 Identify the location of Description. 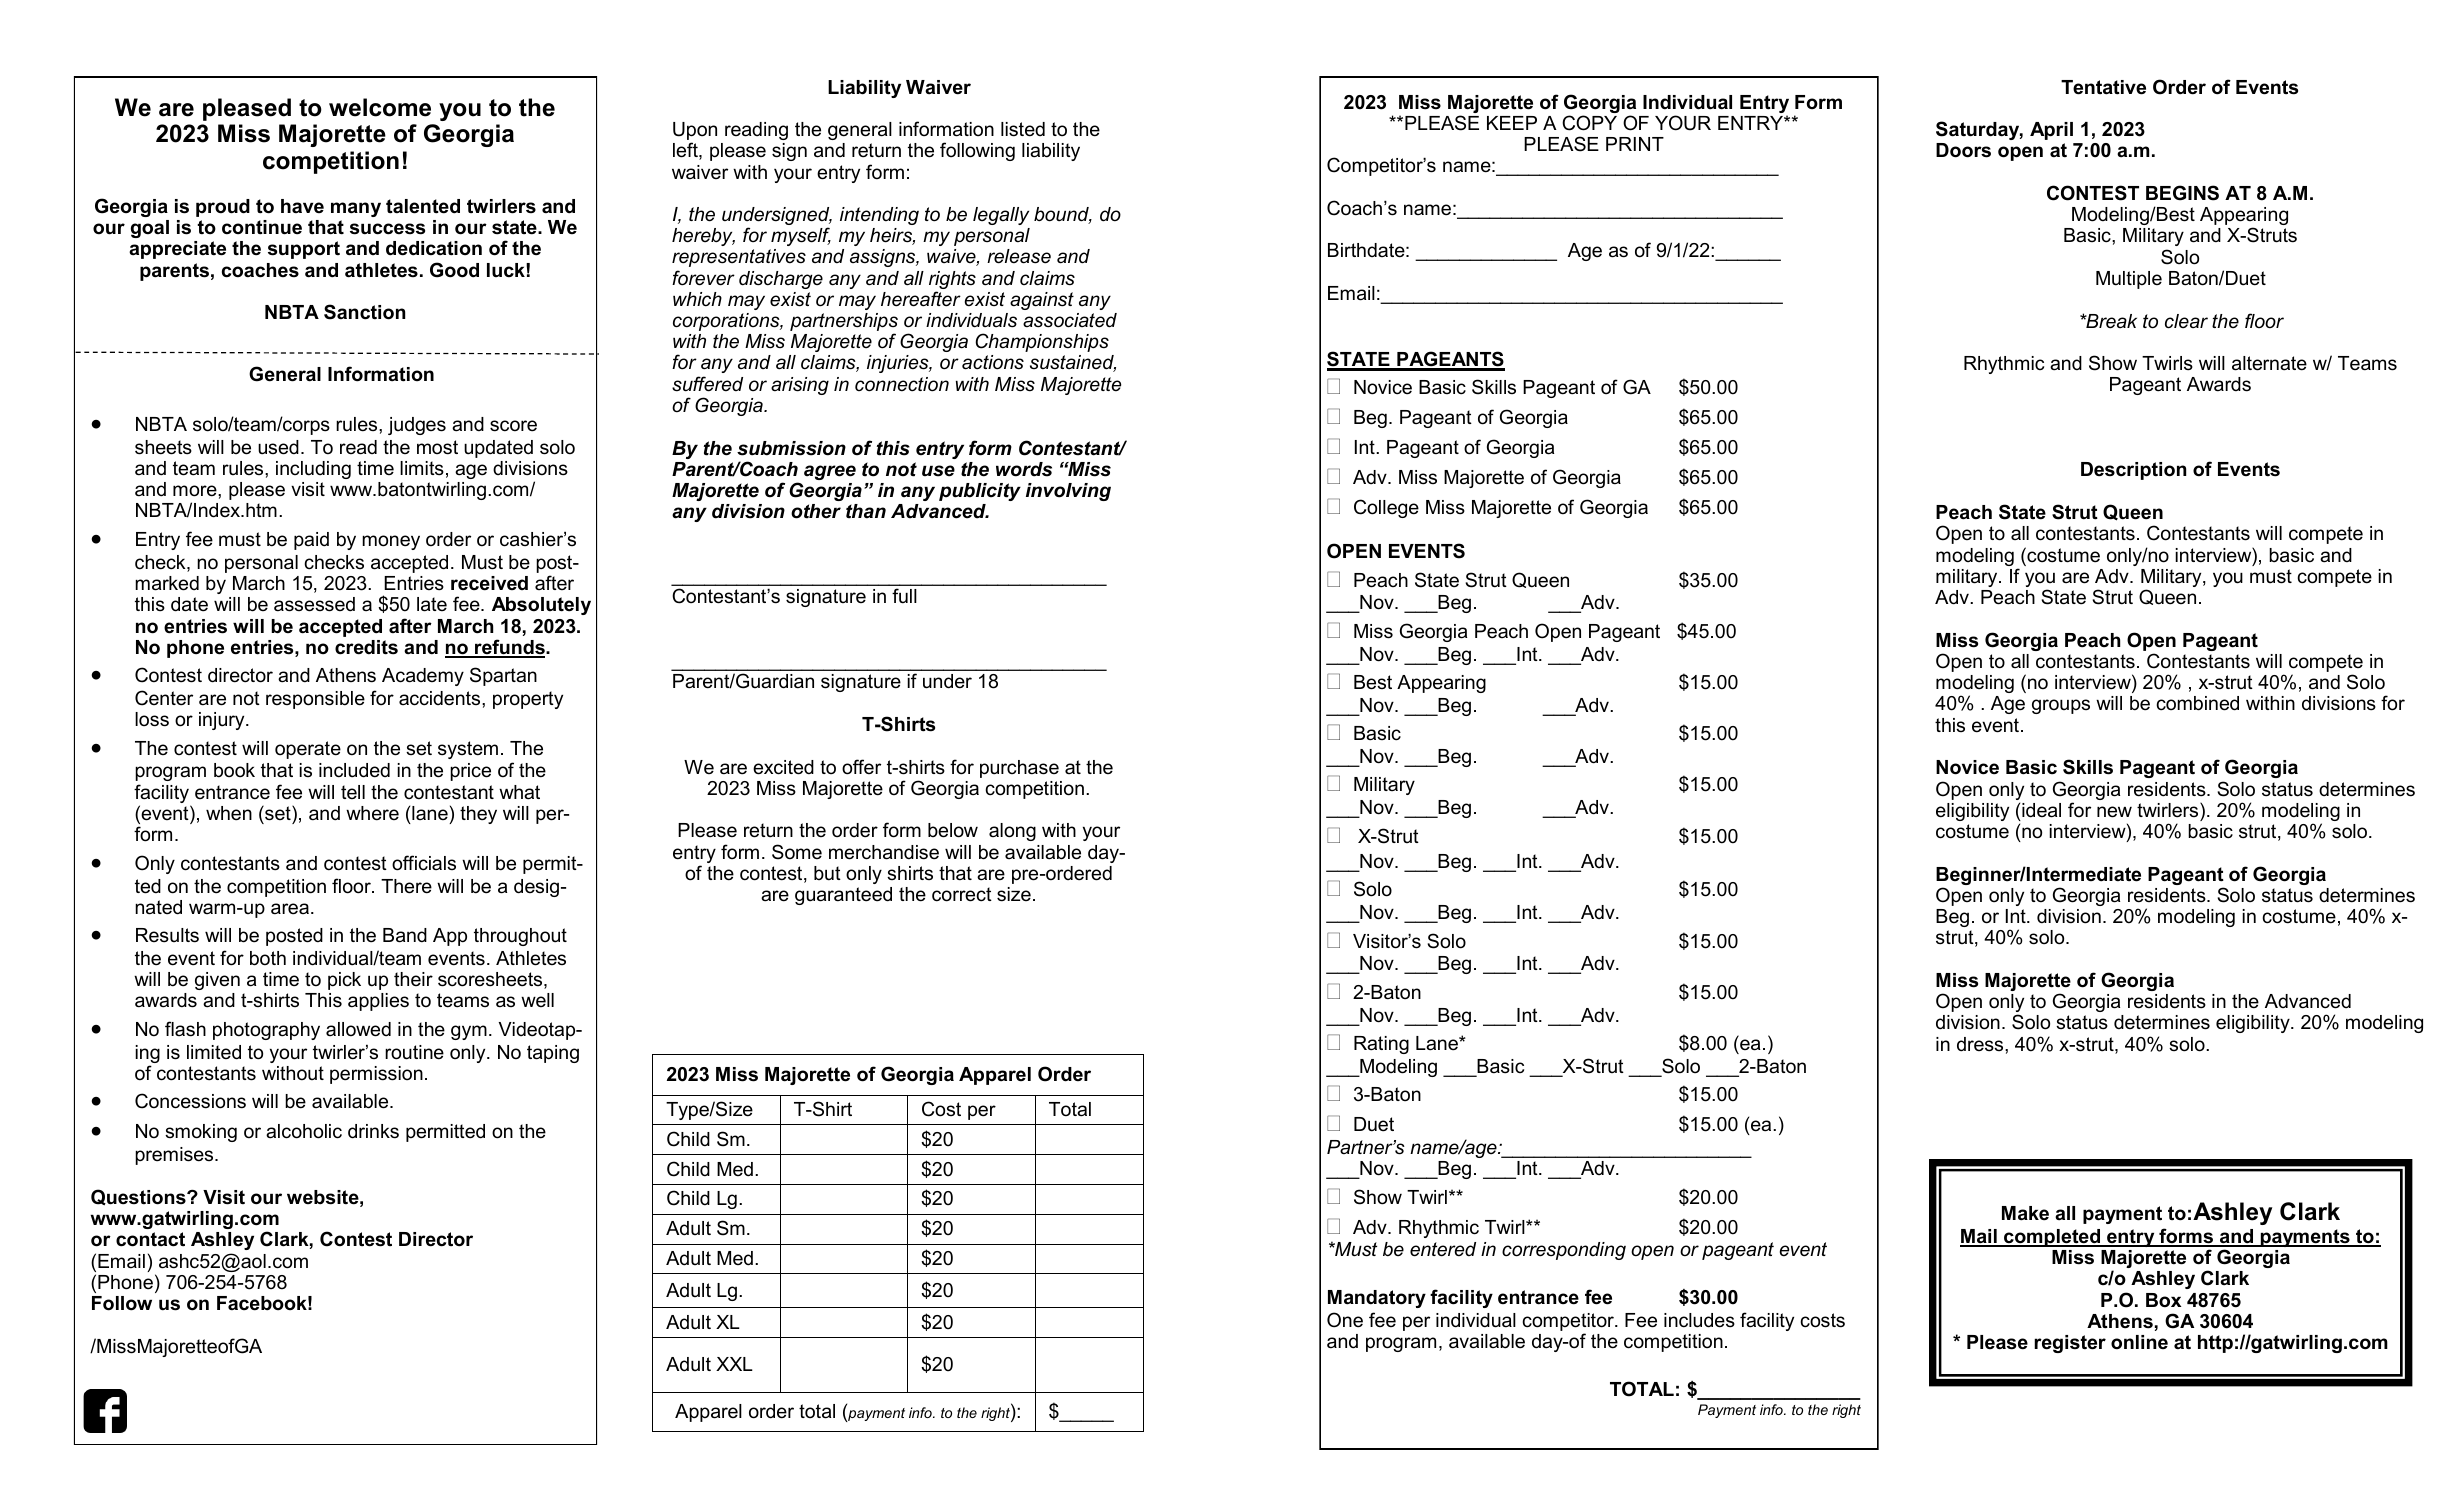
(2133, 471).
